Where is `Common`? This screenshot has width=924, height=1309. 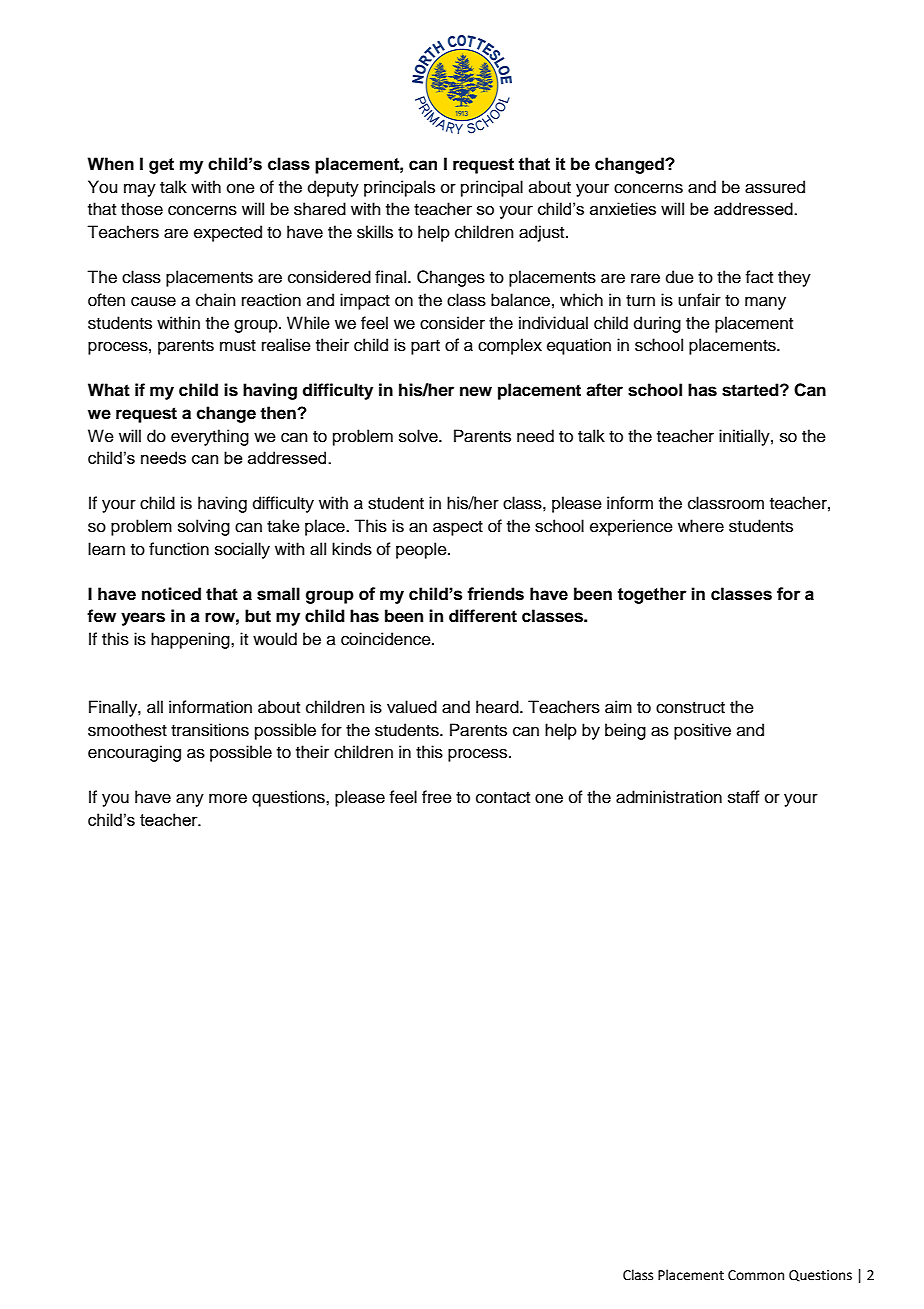
Common is located at coordinates (756, 1275).
